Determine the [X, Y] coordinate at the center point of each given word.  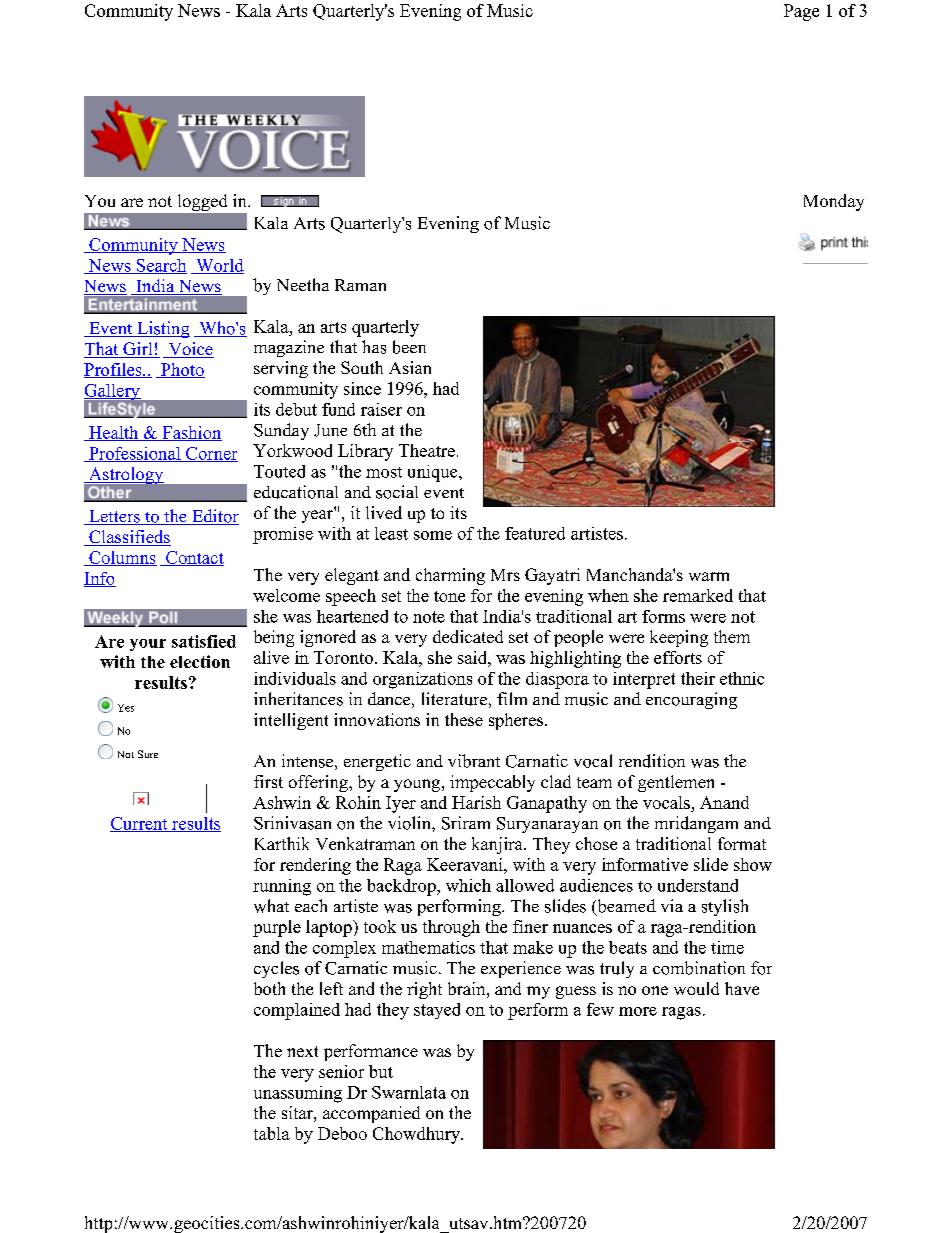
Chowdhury [417, 1135]
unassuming [298, 1094]
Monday [834, 202]
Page [801, 12]
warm [709, 576]
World [219, 266]
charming [450, 576]
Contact [194, 558]
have [742, 988]
